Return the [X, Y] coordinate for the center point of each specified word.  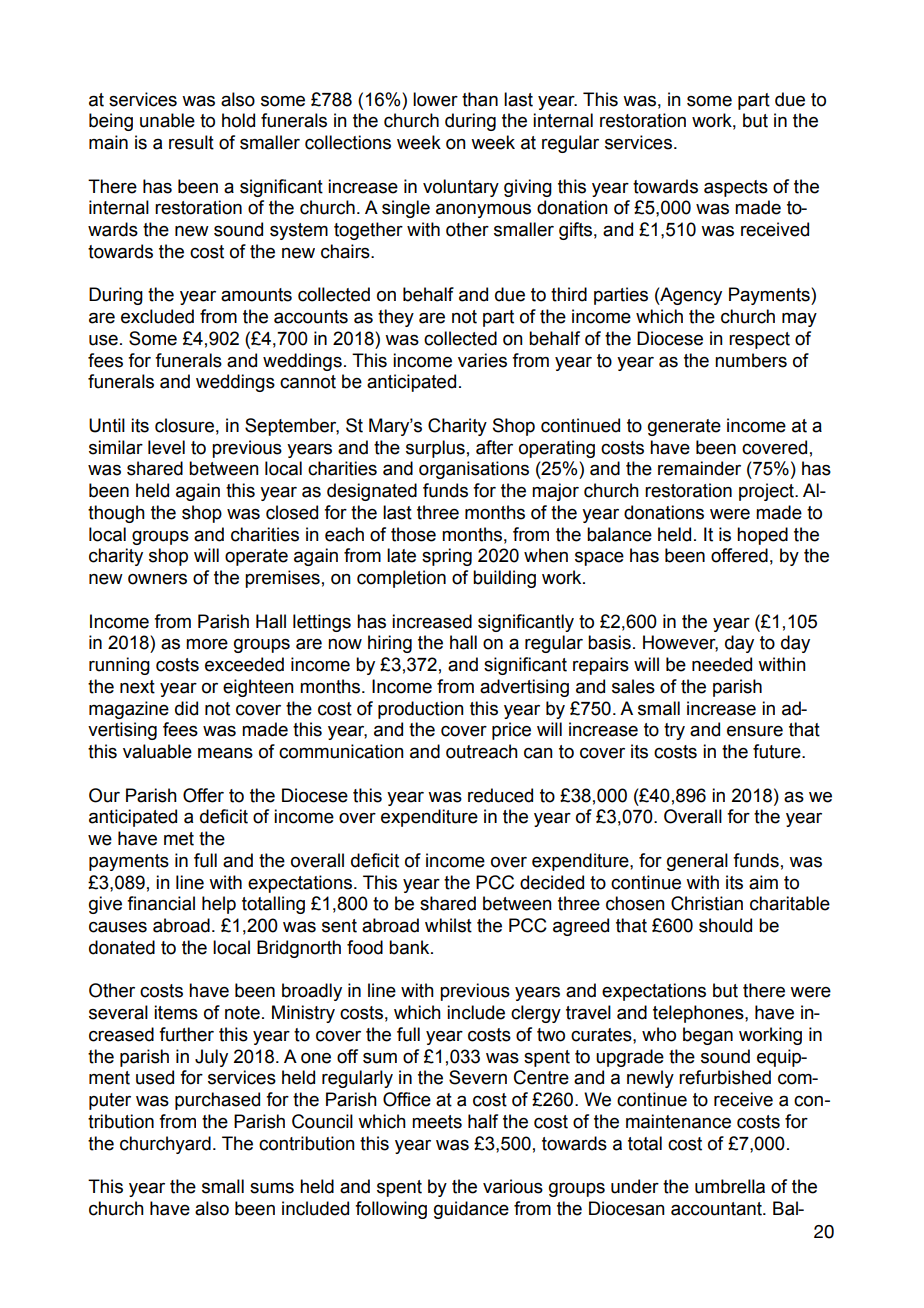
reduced [500, 795]
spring [447, 557]
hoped [762, 536]
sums [272, 1188]
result [191, 142]
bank [410, 947]
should [725, 925]
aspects [736, 188]
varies [482, 360]
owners [157, 579]
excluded [157, 316]
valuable [157, 751]
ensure [755, 731]
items [176, 1012]
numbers [751, 360]
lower [435, 99]
